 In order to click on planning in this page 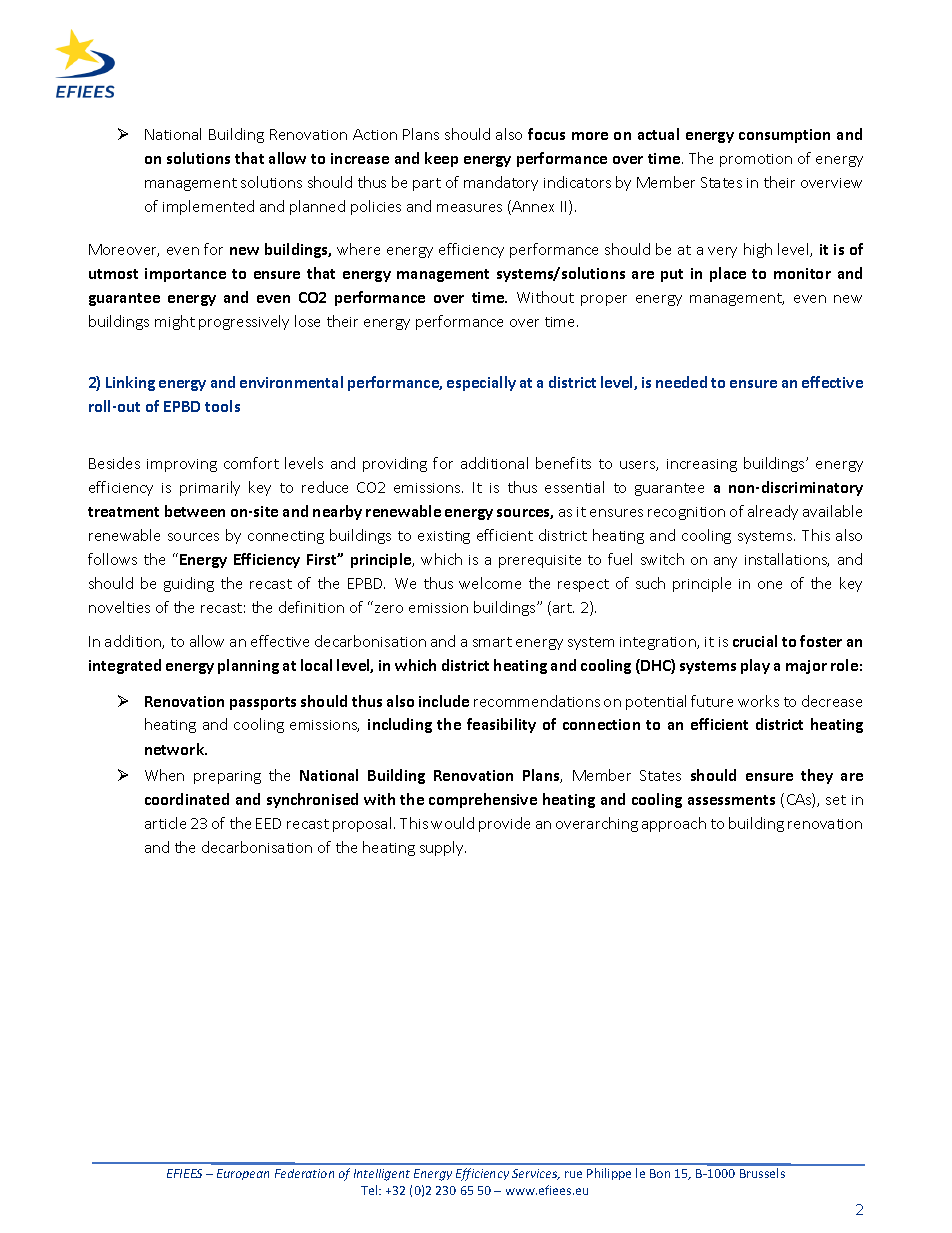, I will do `click(248, 666)`.
